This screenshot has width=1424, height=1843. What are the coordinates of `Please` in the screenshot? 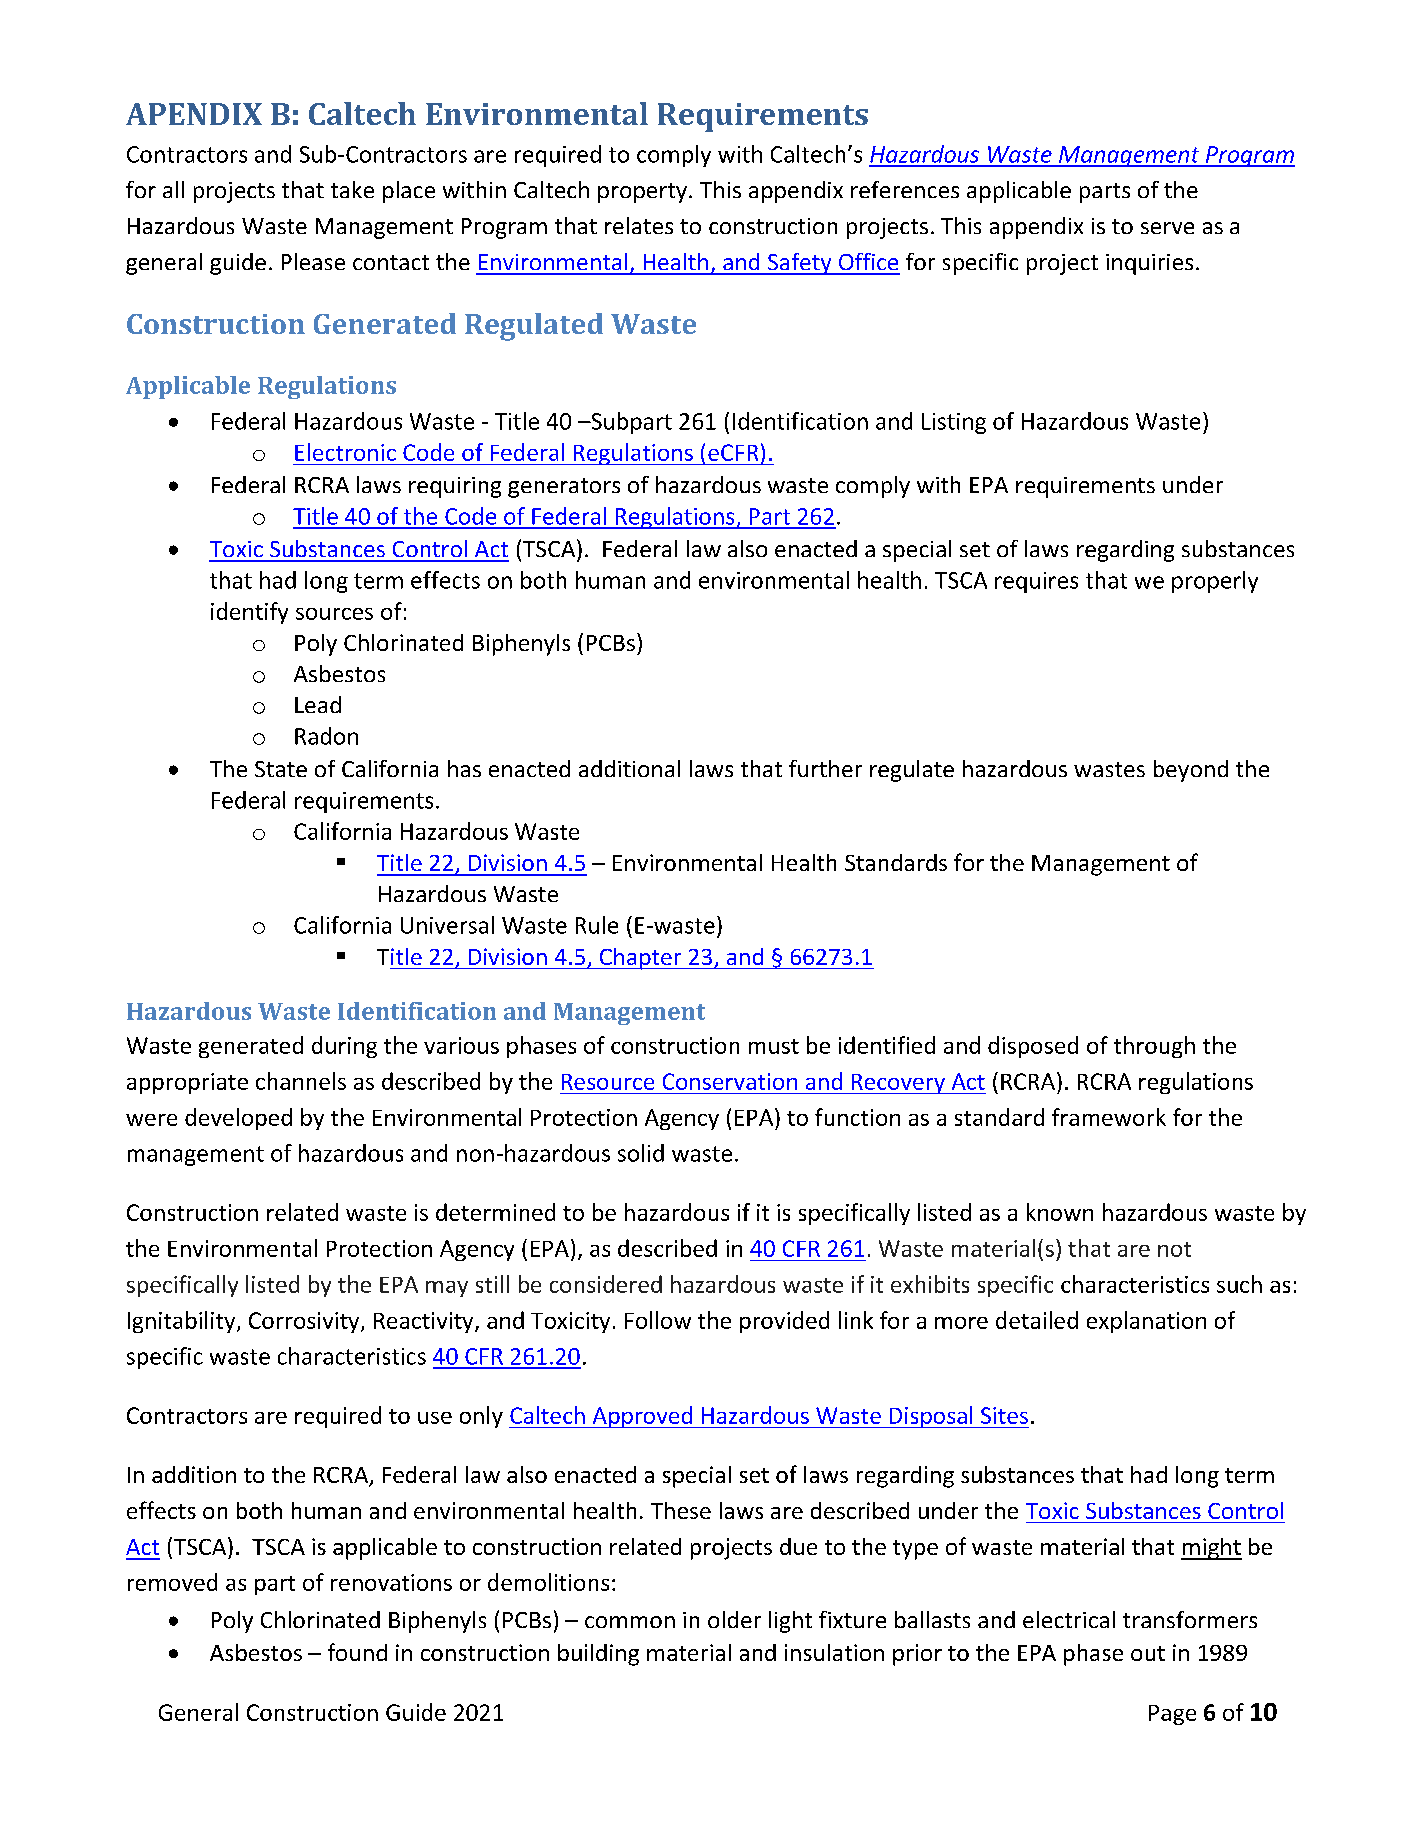 It's located at (313, 261).
